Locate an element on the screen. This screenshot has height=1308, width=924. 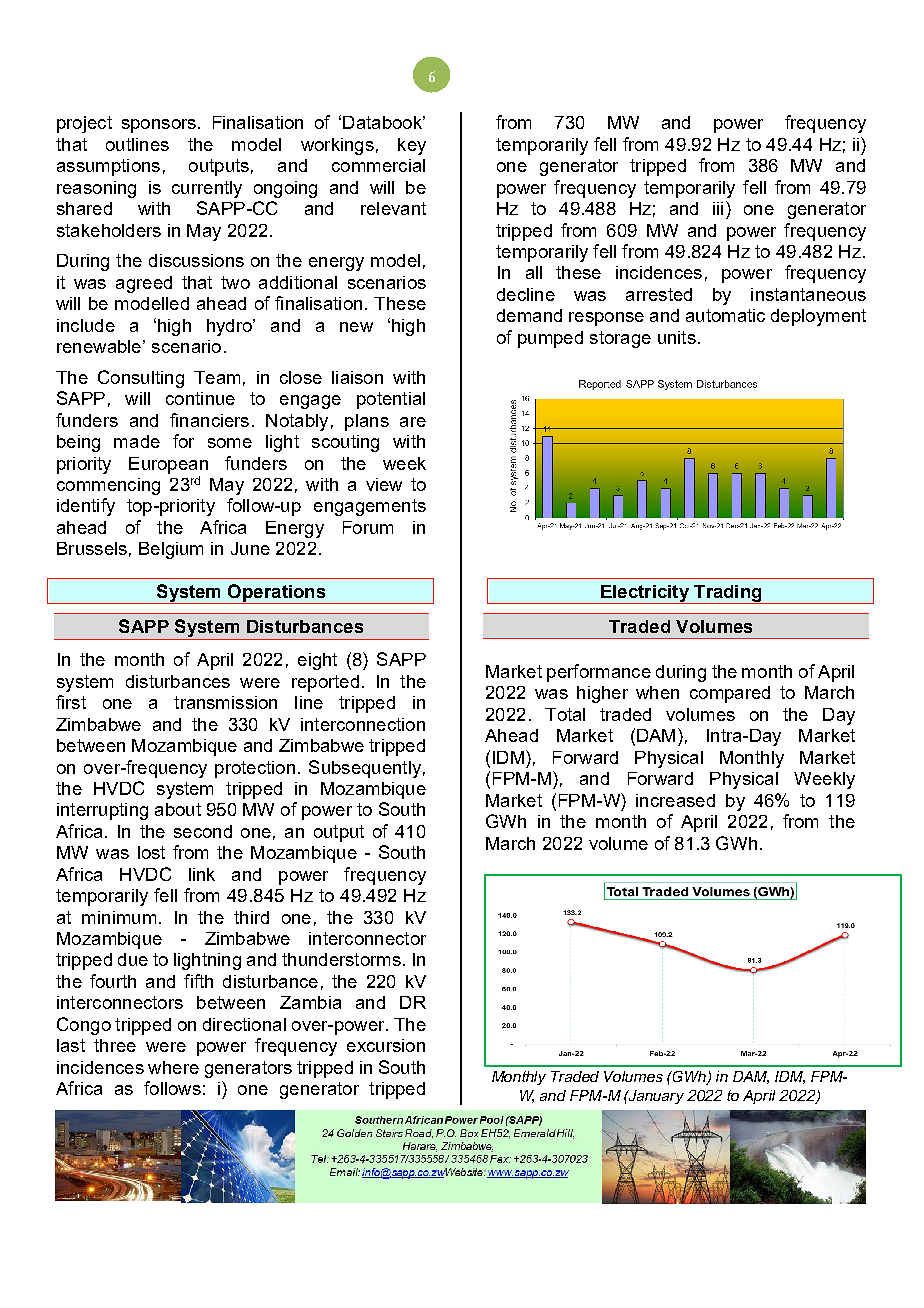
key is located at coordinates (412, 146).
